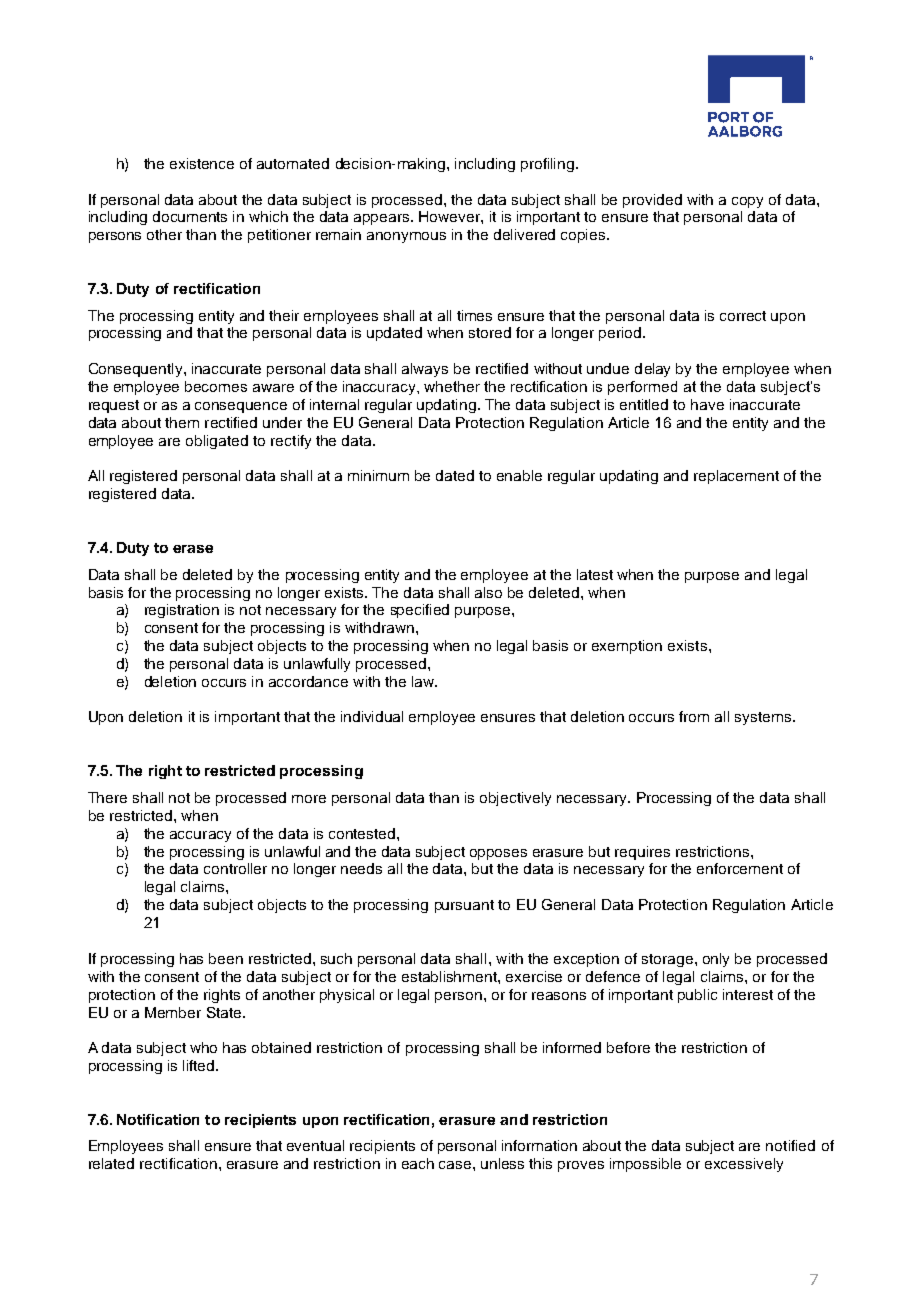 The width and height of the screenshot is (924, 1308). Describe the element at coordinates (406, 237) in the screenshot. I see `anonymous` at that location.
